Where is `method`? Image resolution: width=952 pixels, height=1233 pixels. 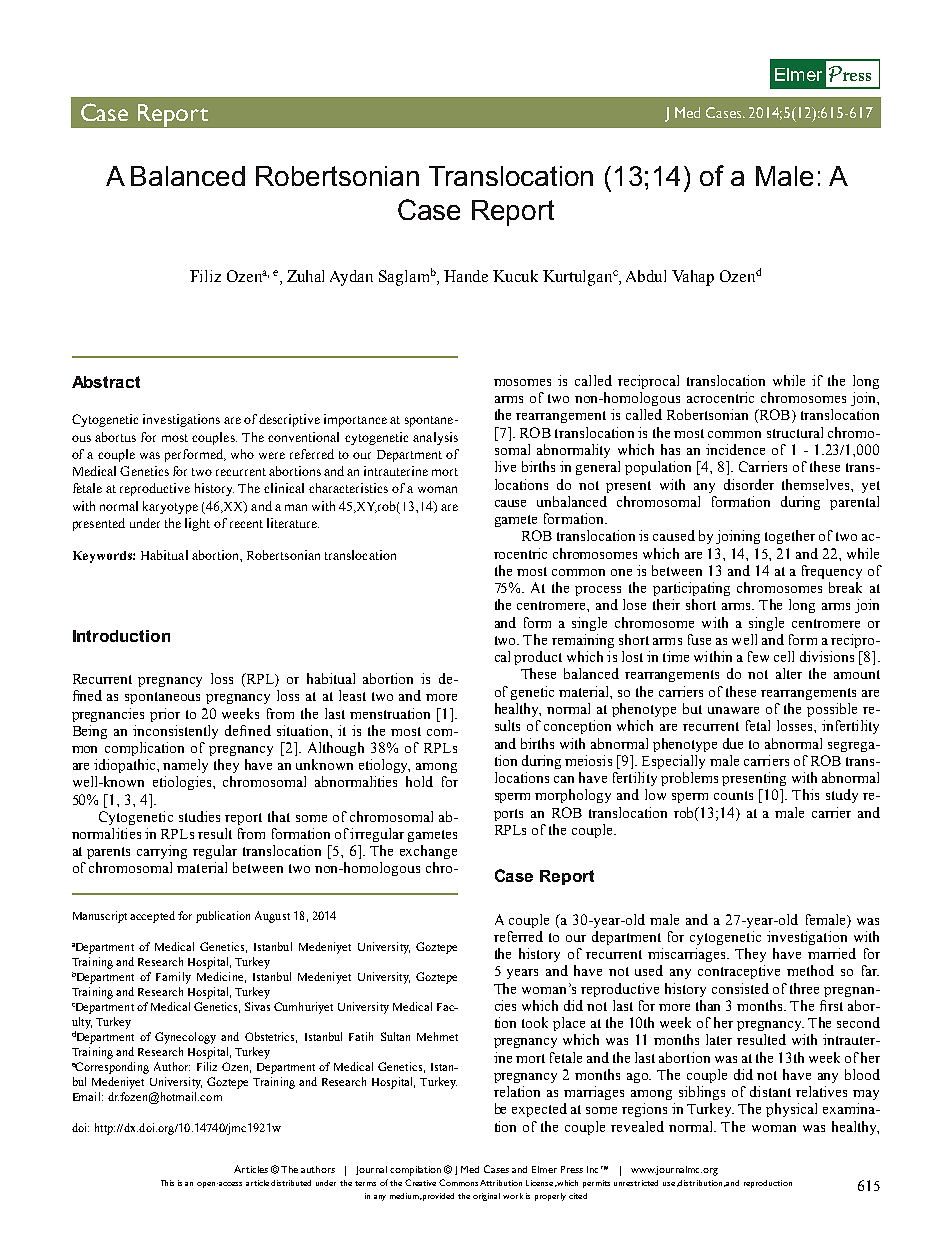 method is located at coordinates (810, 970).
